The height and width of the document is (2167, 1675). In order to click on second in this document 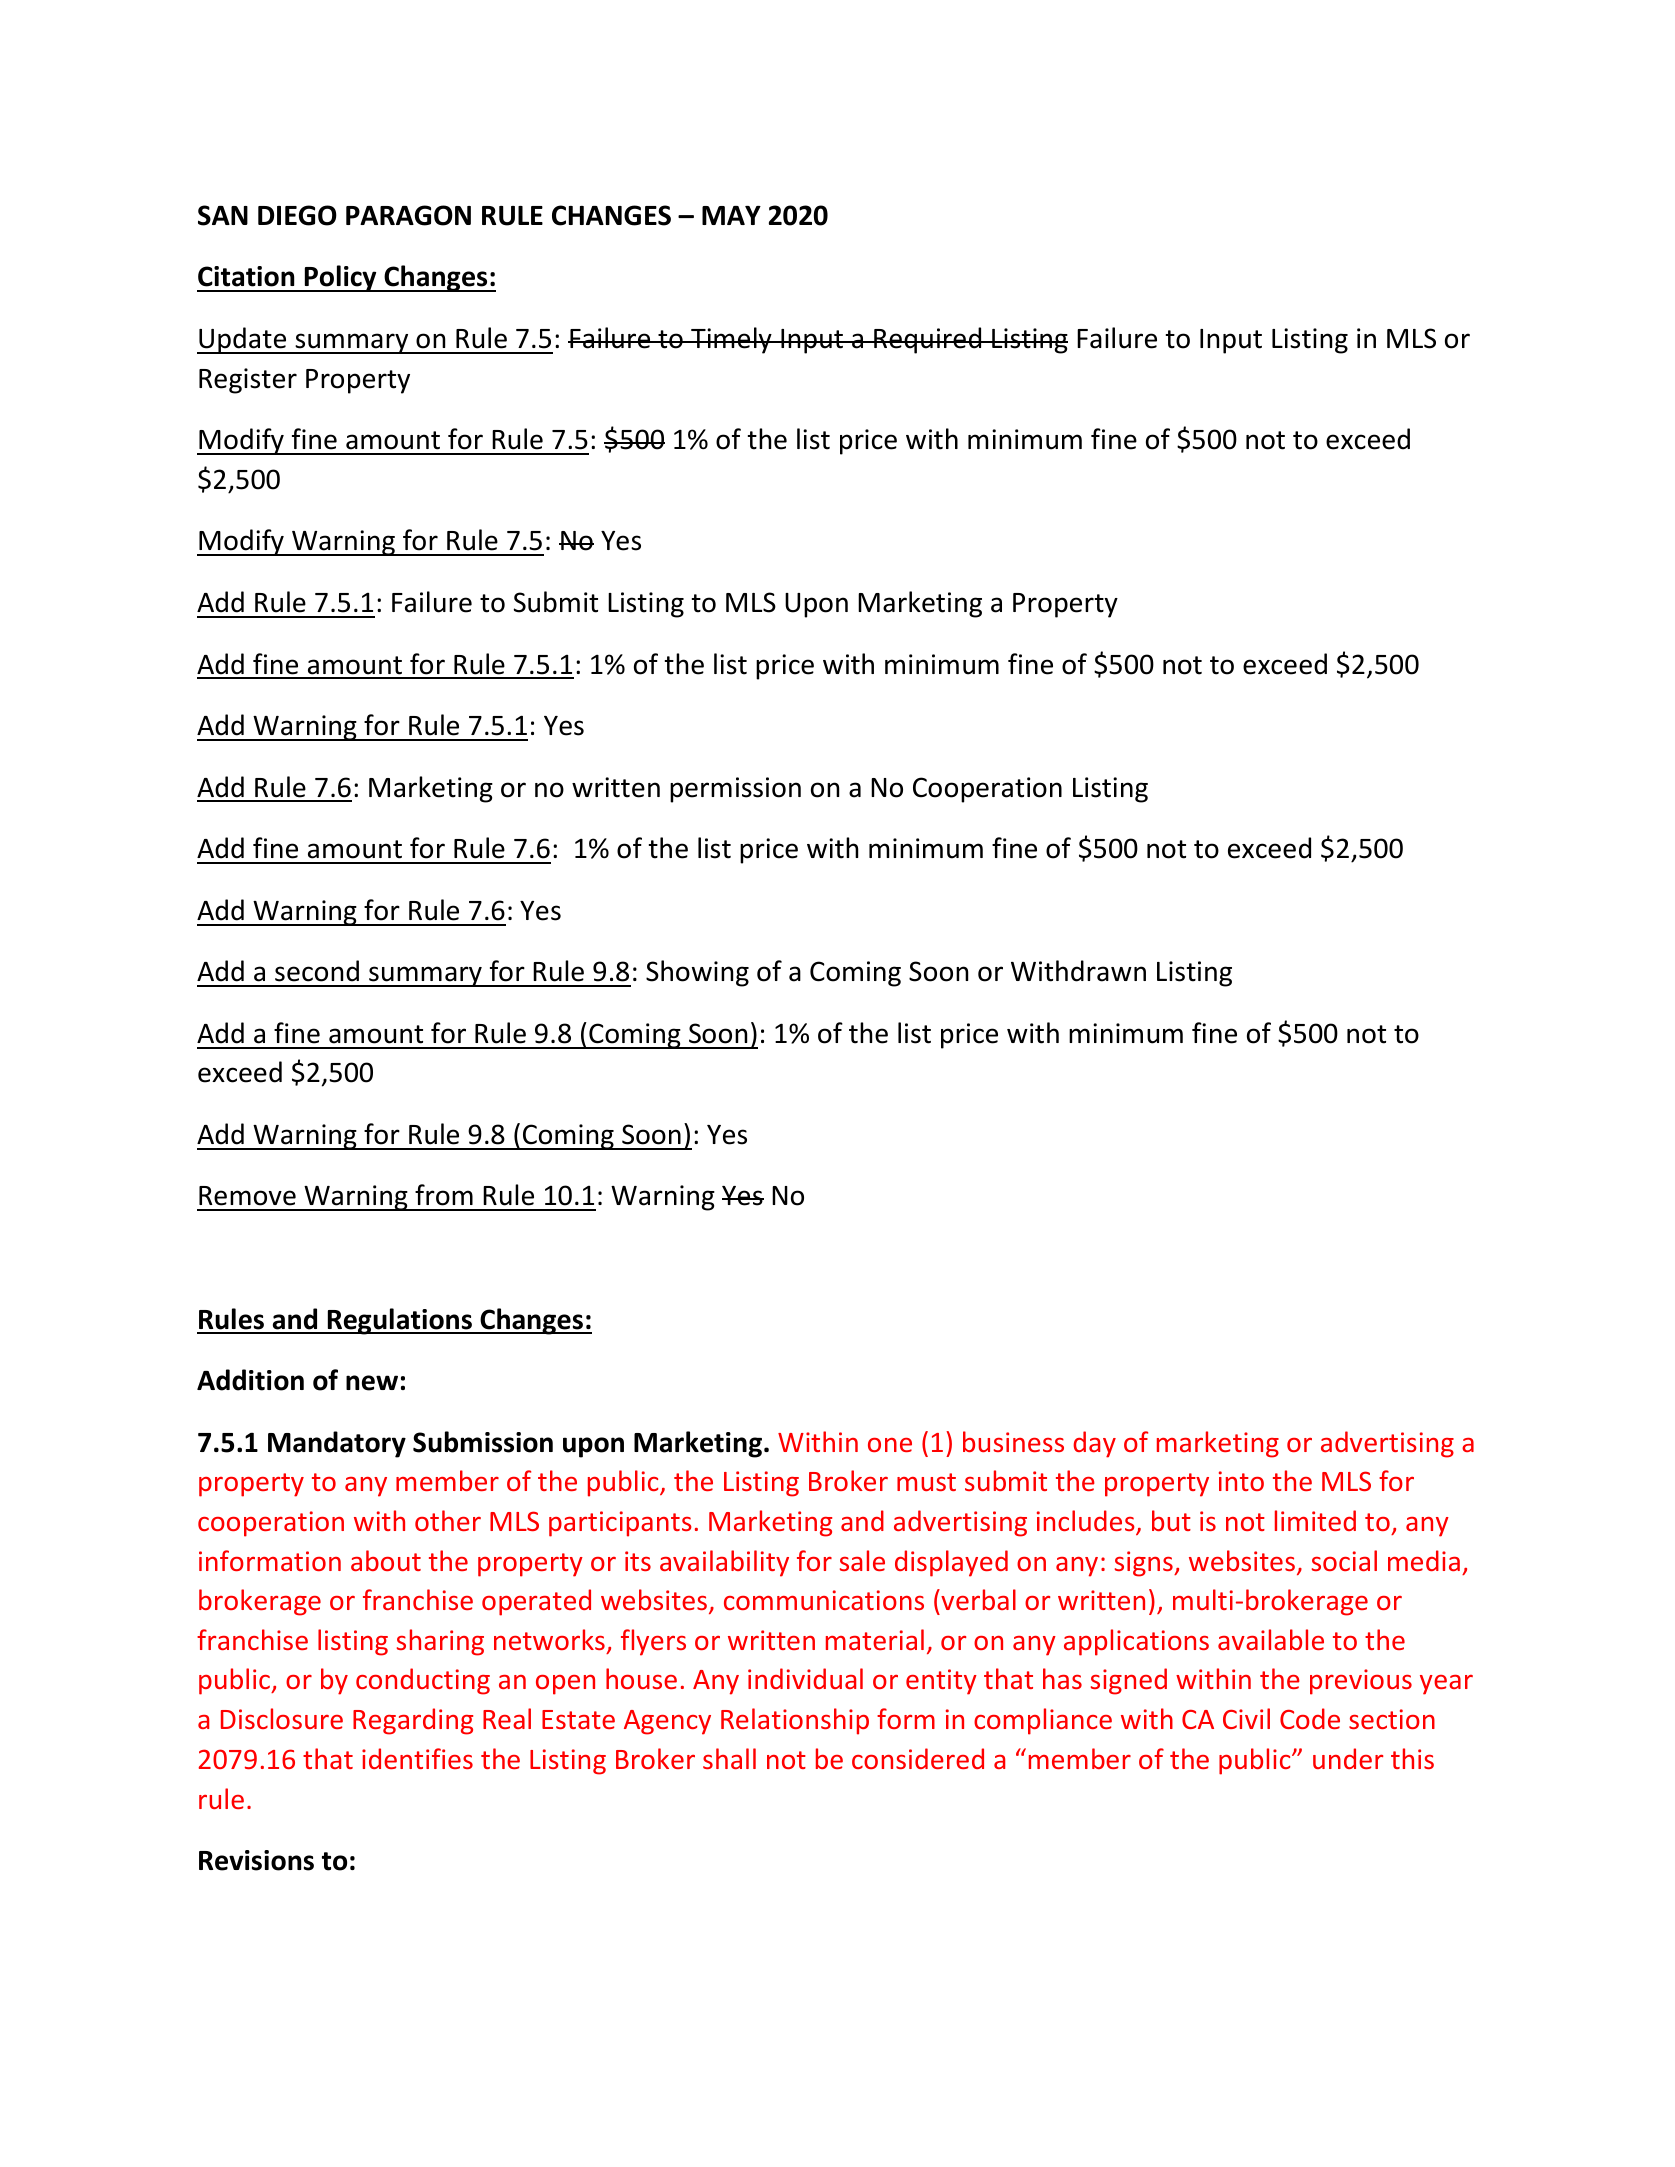, I will do `click(317, 971)`.
